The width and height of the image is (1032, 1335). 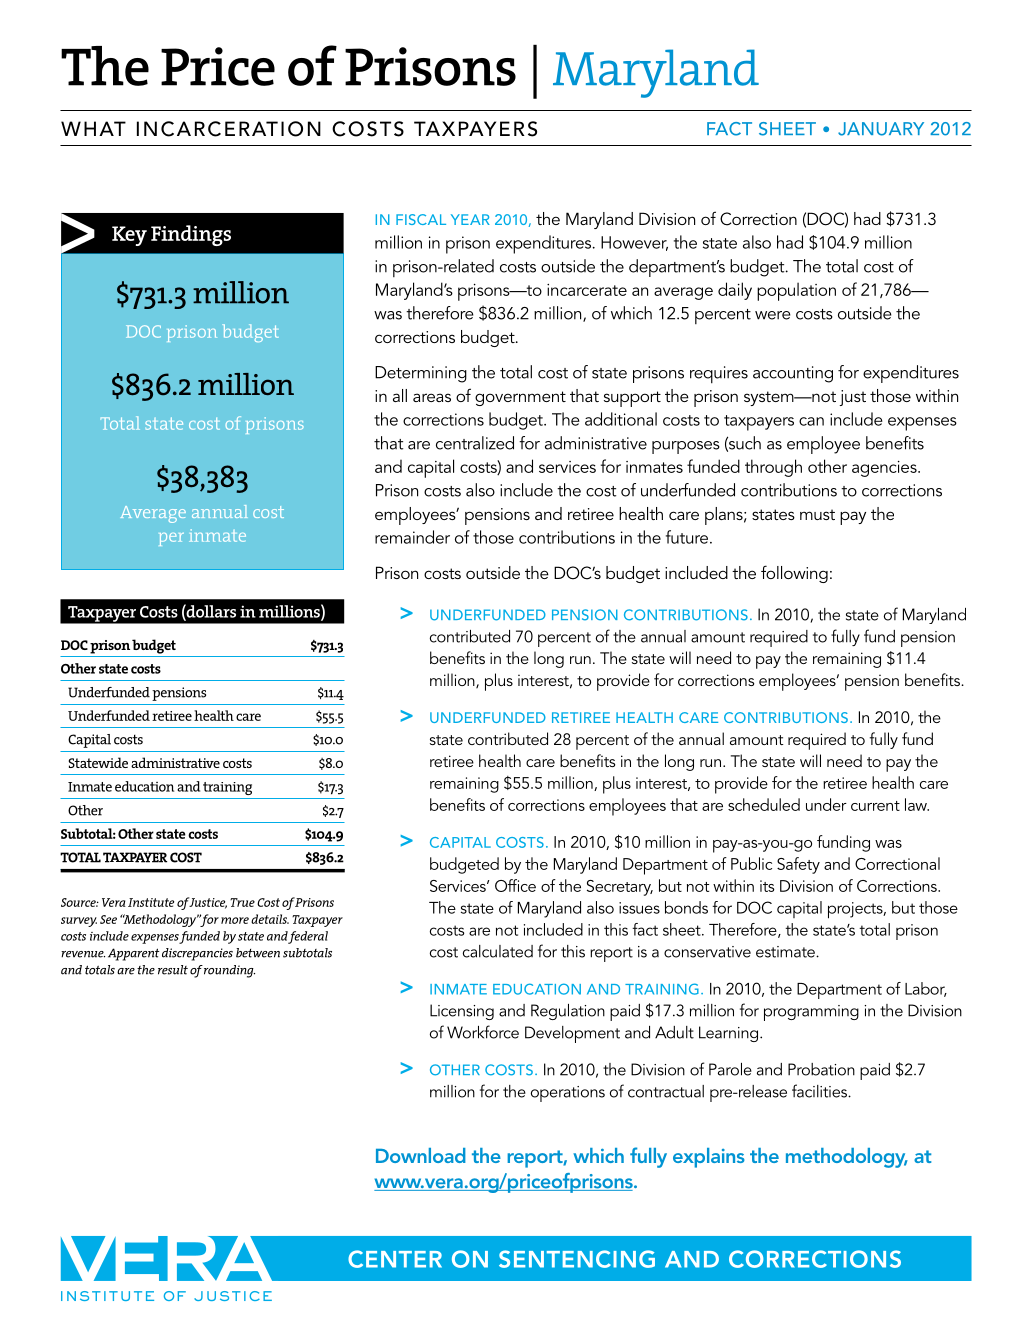 What do you see at coordinates (881, 129) in the image?
I see `JANUARY` at bounding box center [881, 129].
